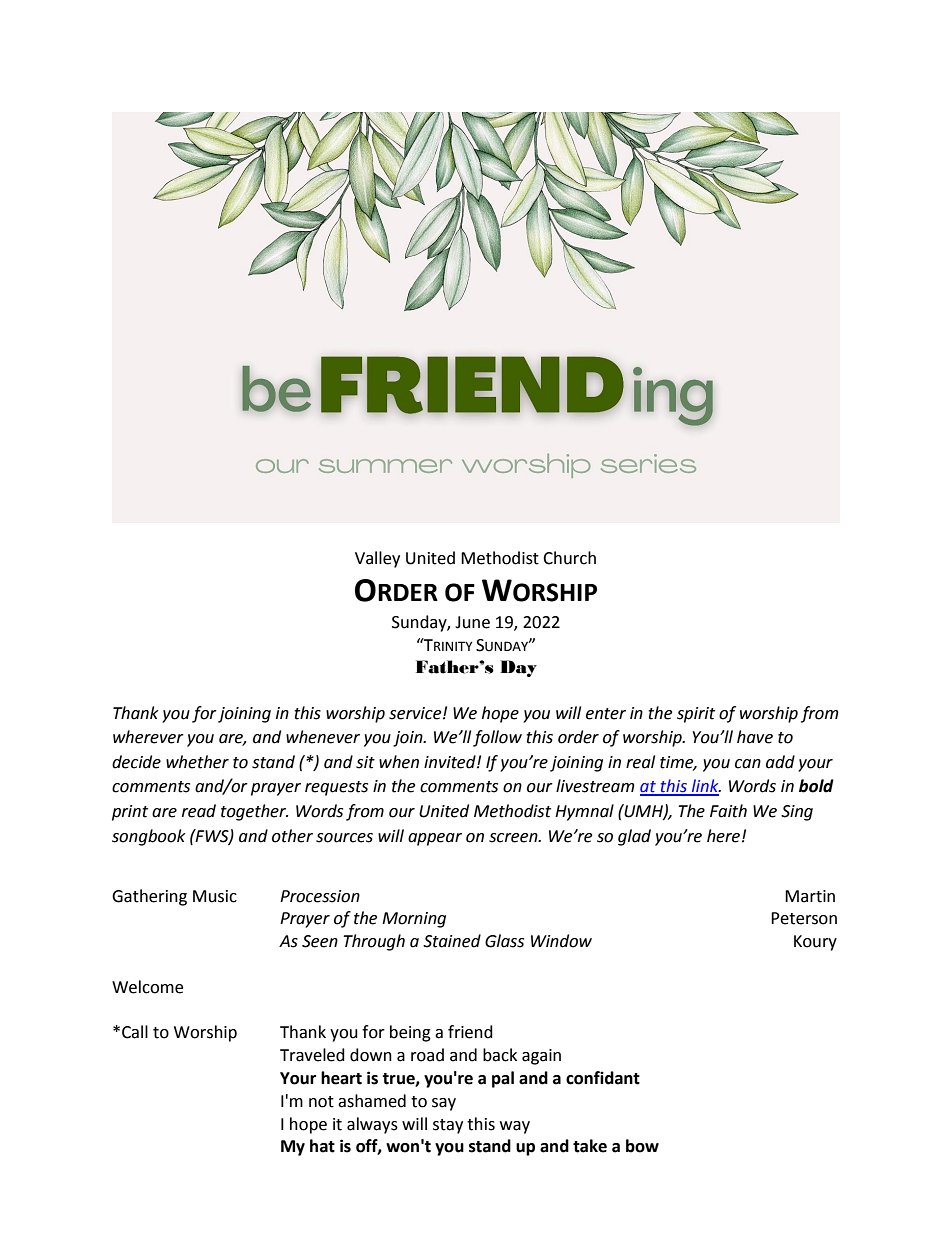  I want to click on can, so click(748, 764).
